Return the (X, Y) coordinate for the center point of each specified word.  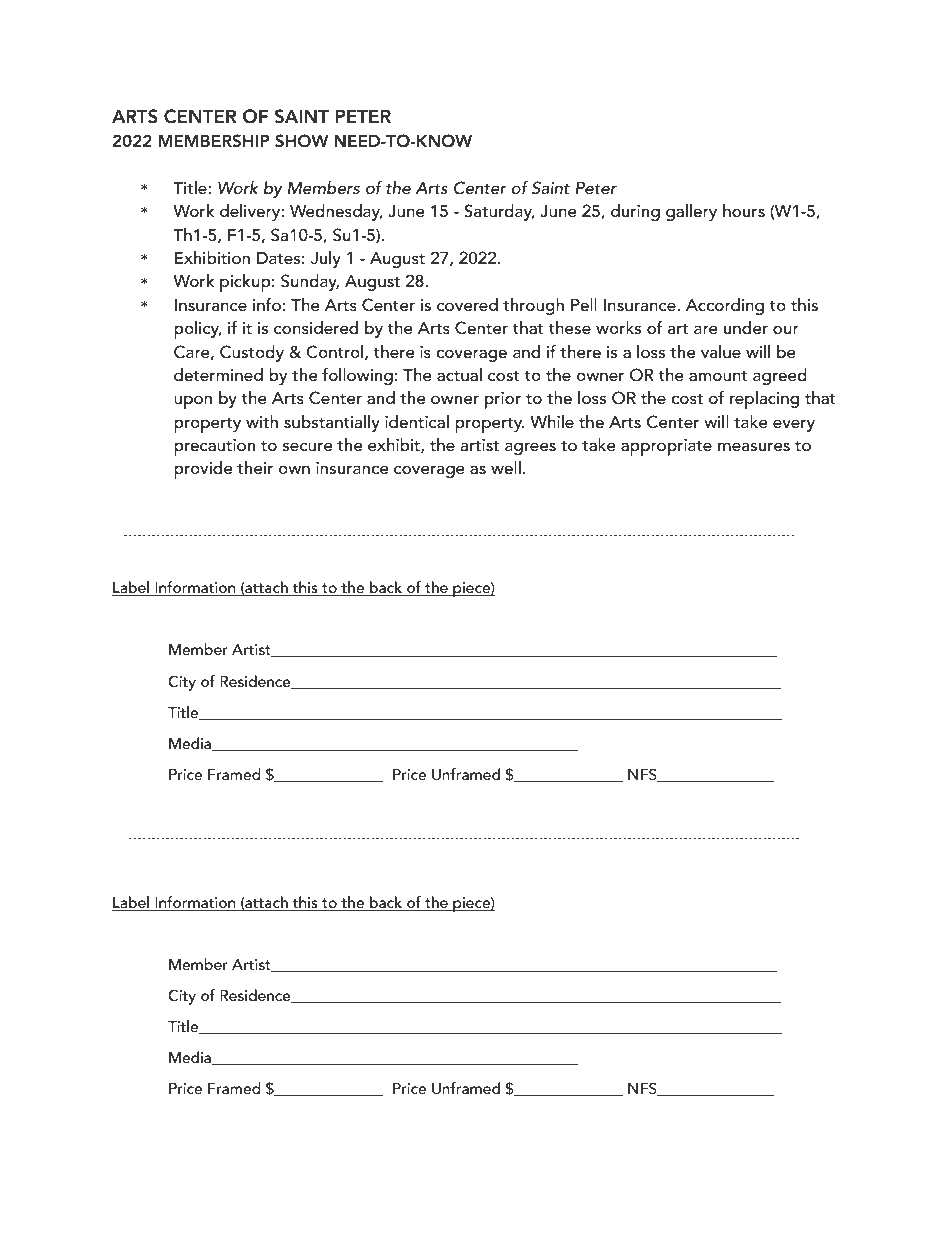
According (725, 306)
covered (467, 304)
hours (744, 210)
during (635, 212)
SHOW (301, 141)
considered (316, 327)
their (255, 467)
